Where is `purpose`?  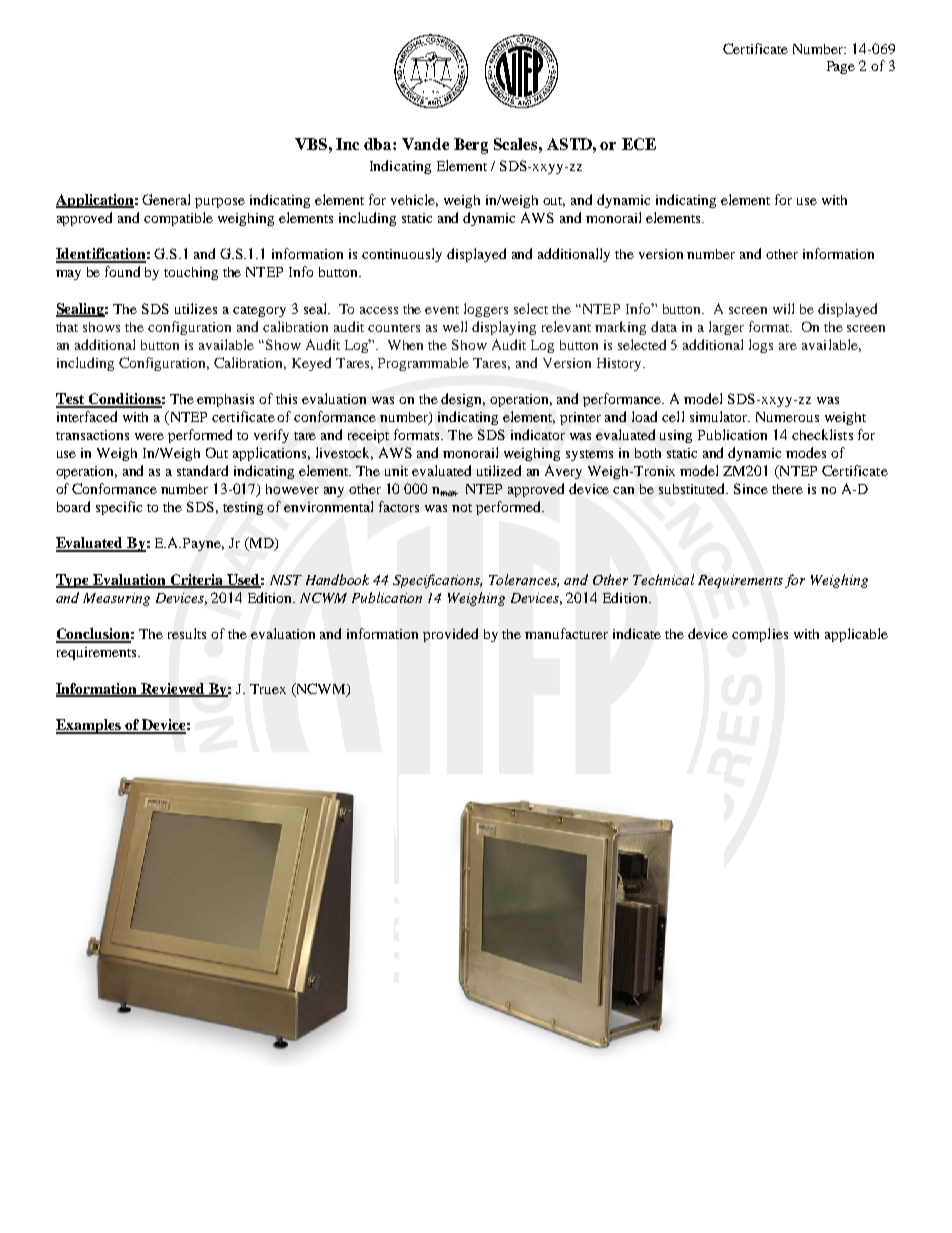 purpose is located at coordinates (220, 203).
